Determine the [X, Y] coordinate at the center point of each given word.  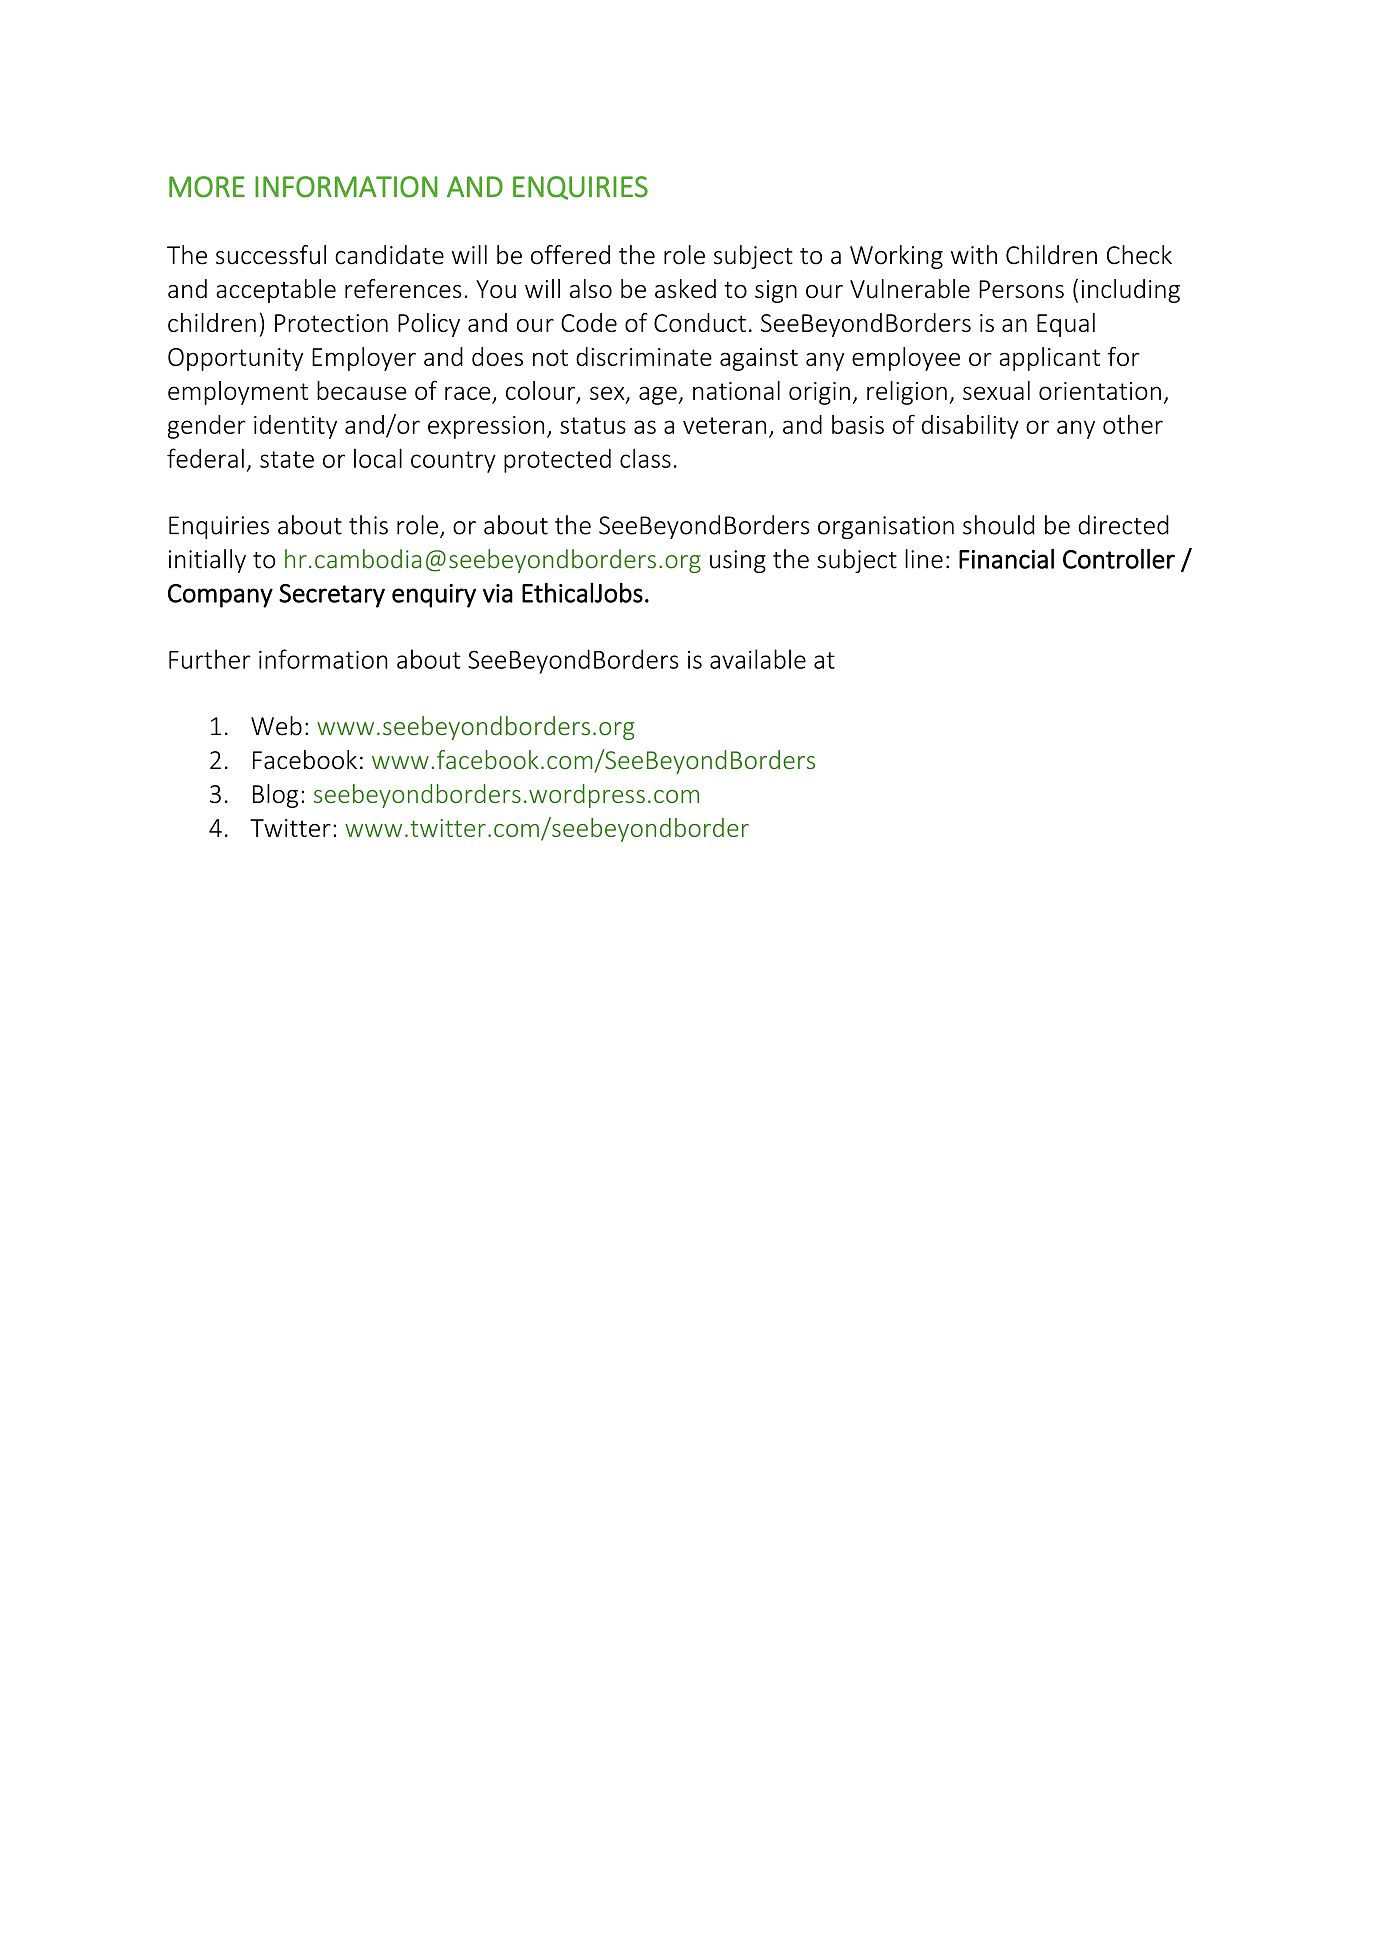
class [645, 458]
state [287, 459]
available [758, 659]
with [974, 255]
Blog [275, 796]
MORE [207, 187]
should [998, 525]
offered [570, 255]
